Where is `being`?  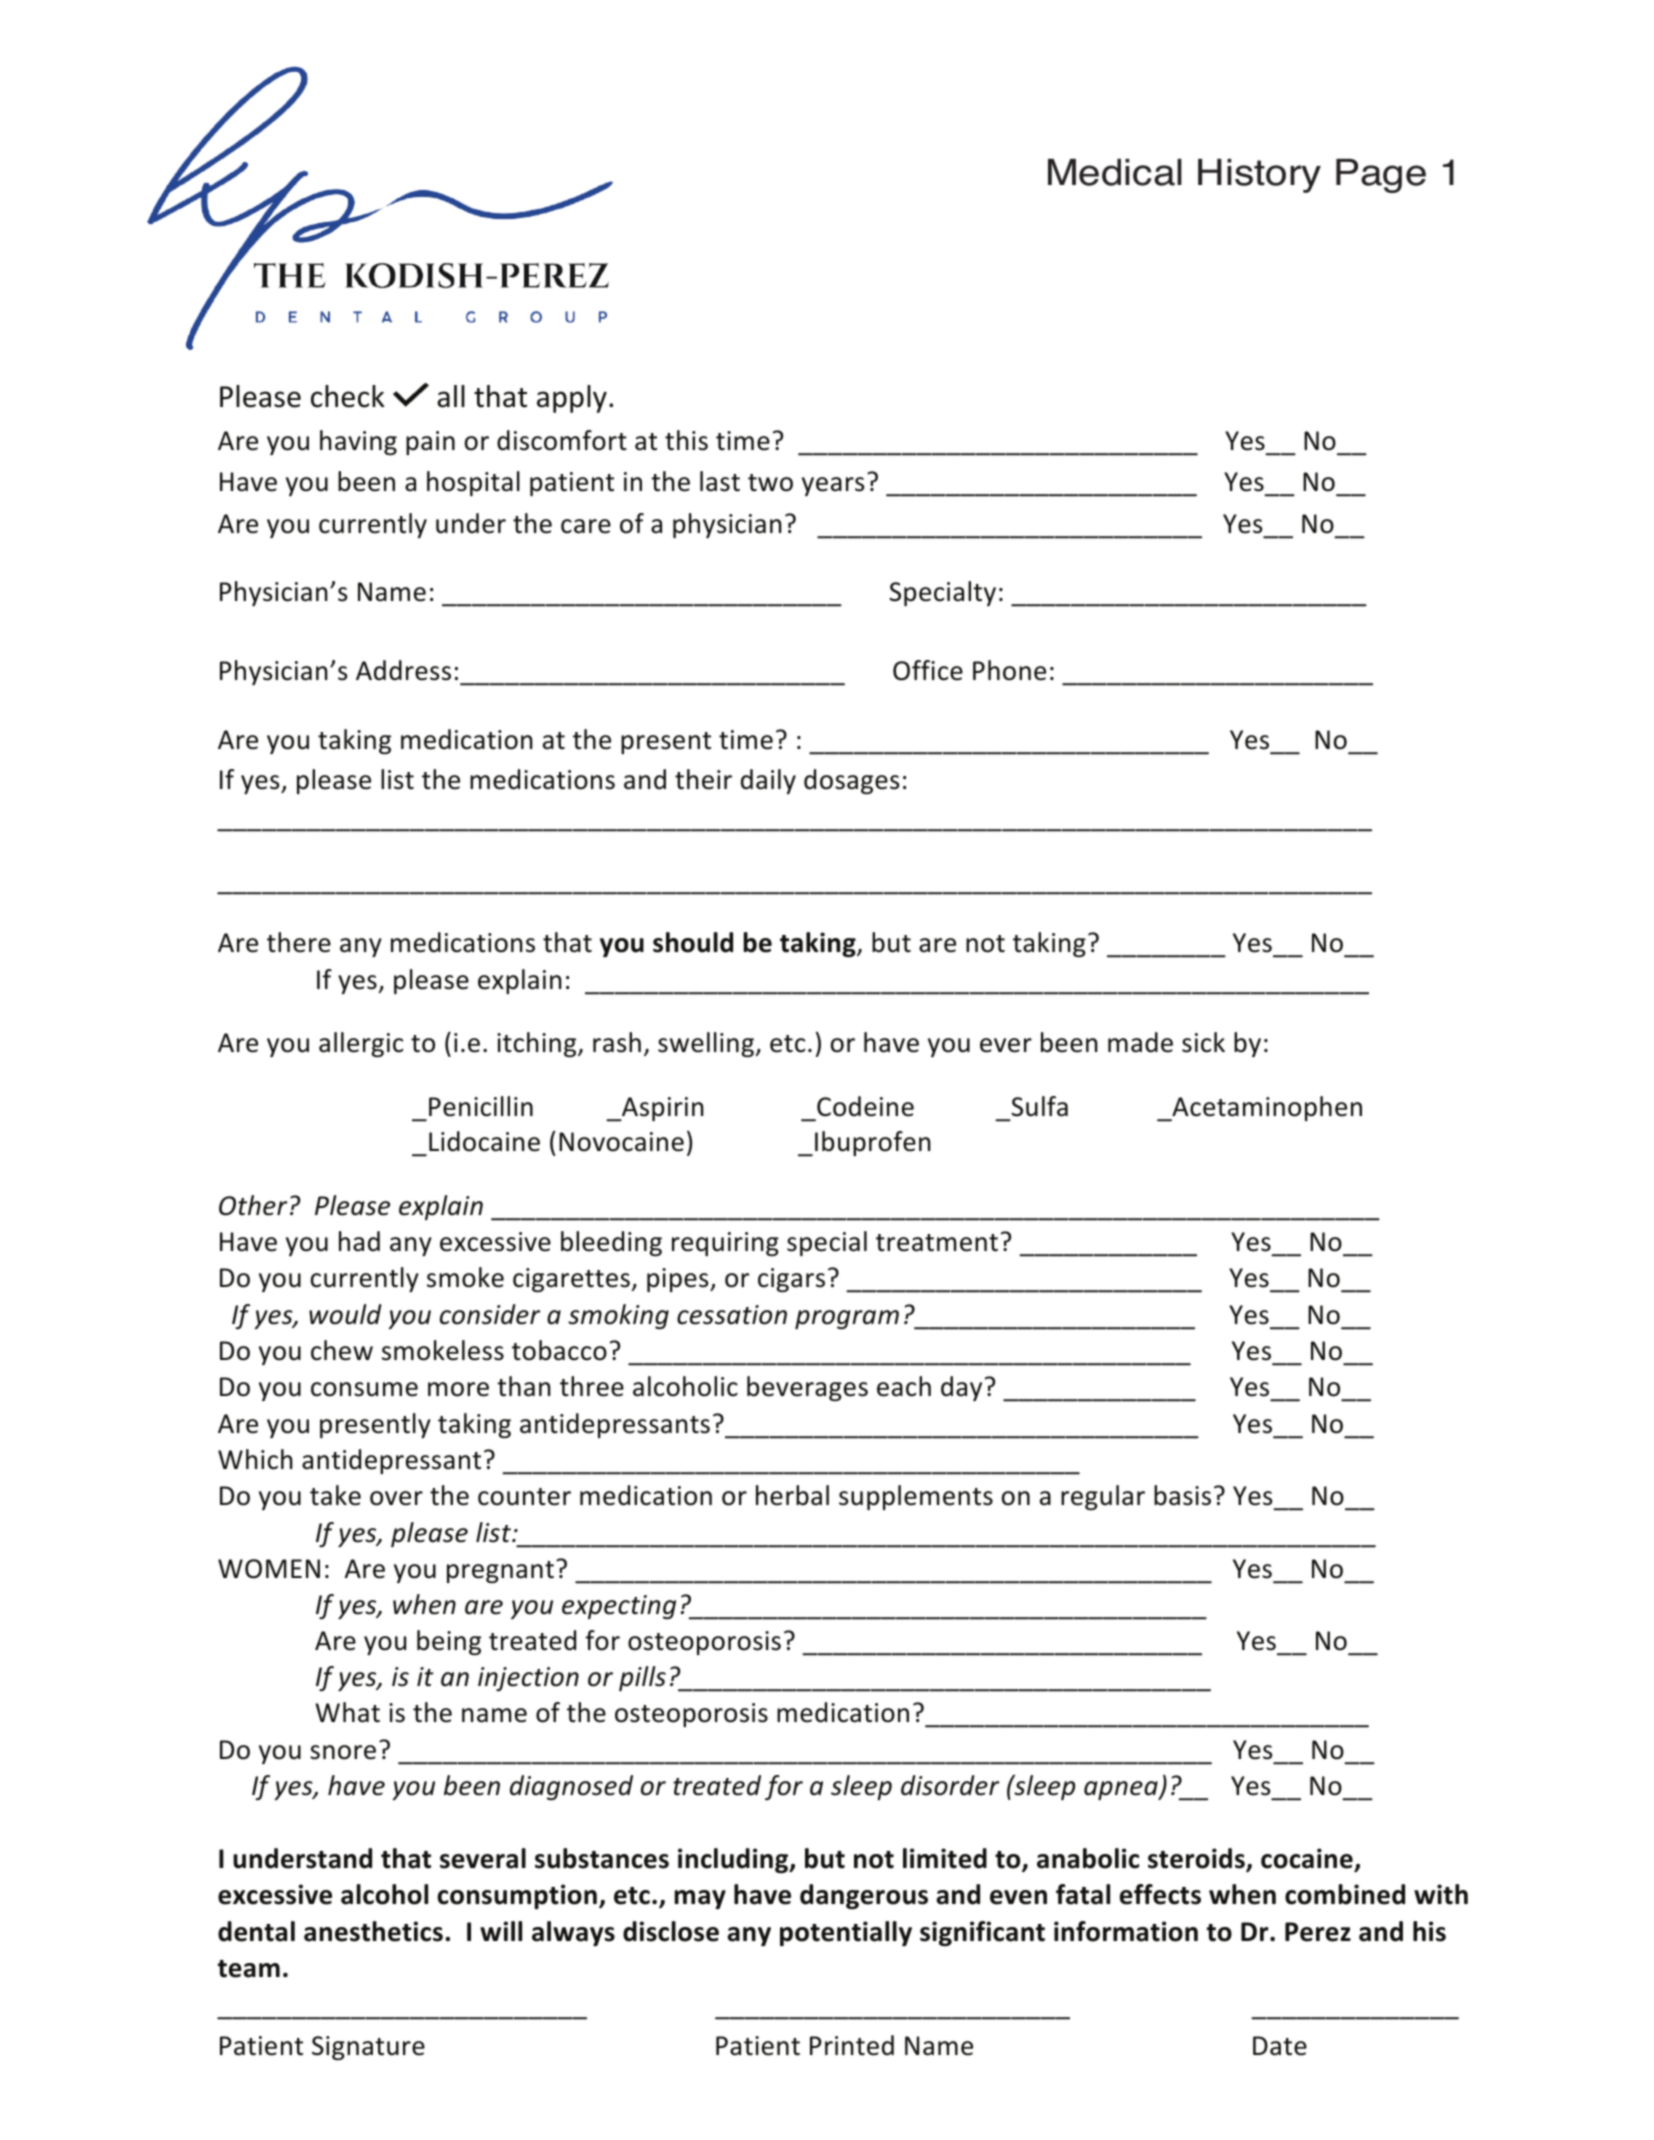 being is located at coordinates (449, 1642).
